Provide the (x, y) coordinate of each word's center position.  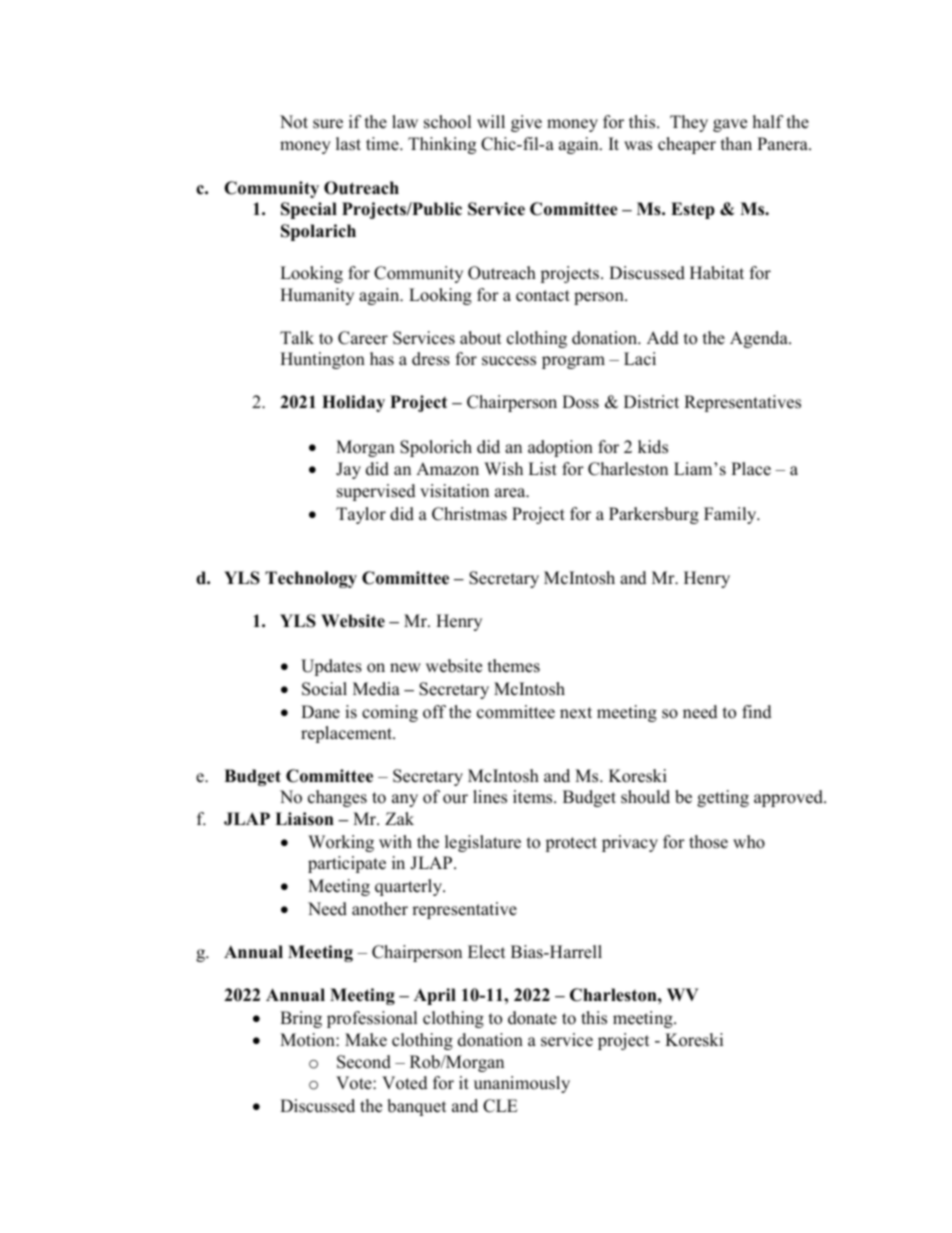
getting (723, 798)
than (736, 143)
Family (731, 515)
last (348, 144)
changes (337, 798)
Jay (348, 470)
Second (364, 1062)
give (526, 123)
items (534, 797)
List (542, 469)
